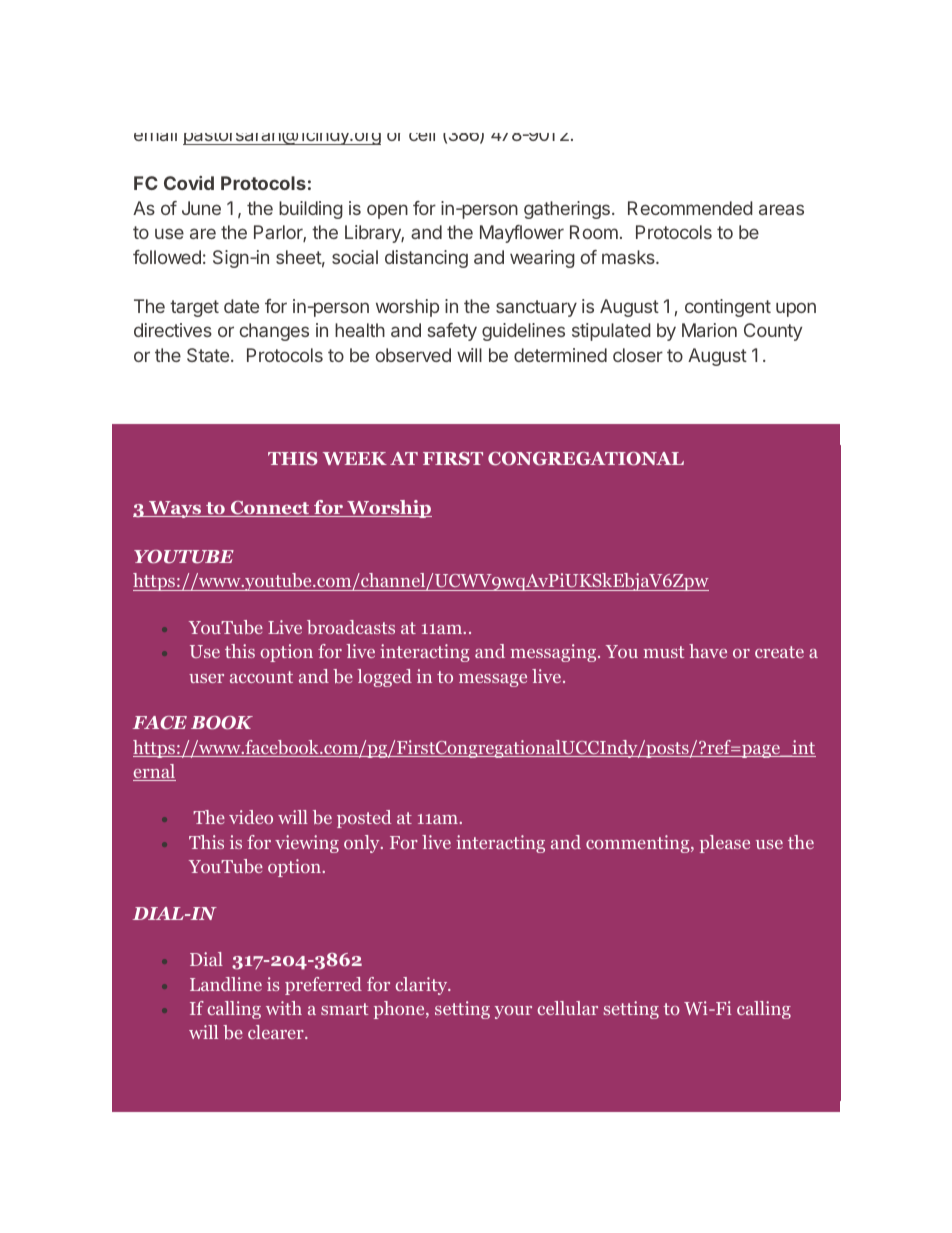 This screenshot has height=1233, width=952. Describe the element at coordinates (708, 651) in the screenshot. I see `have` at that location.
